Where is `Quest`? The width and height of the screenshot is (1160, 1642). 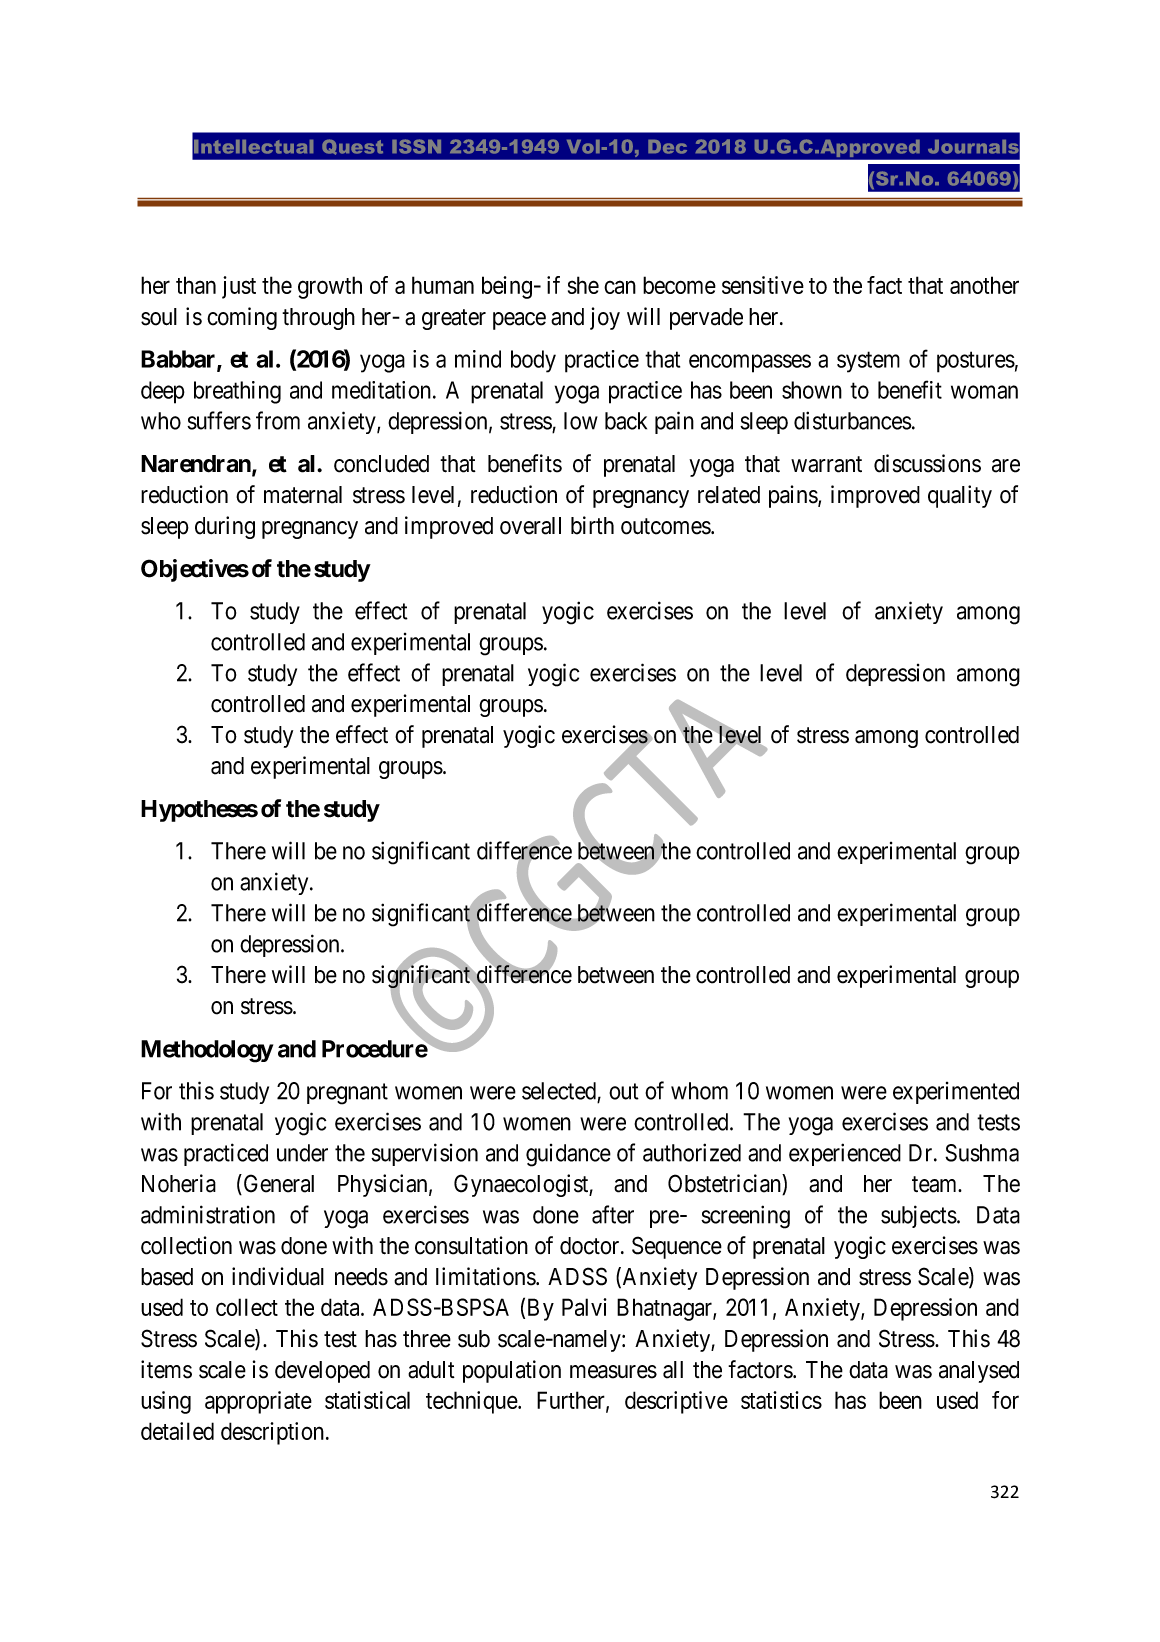
Quest is located at coordinates (352, 147).
